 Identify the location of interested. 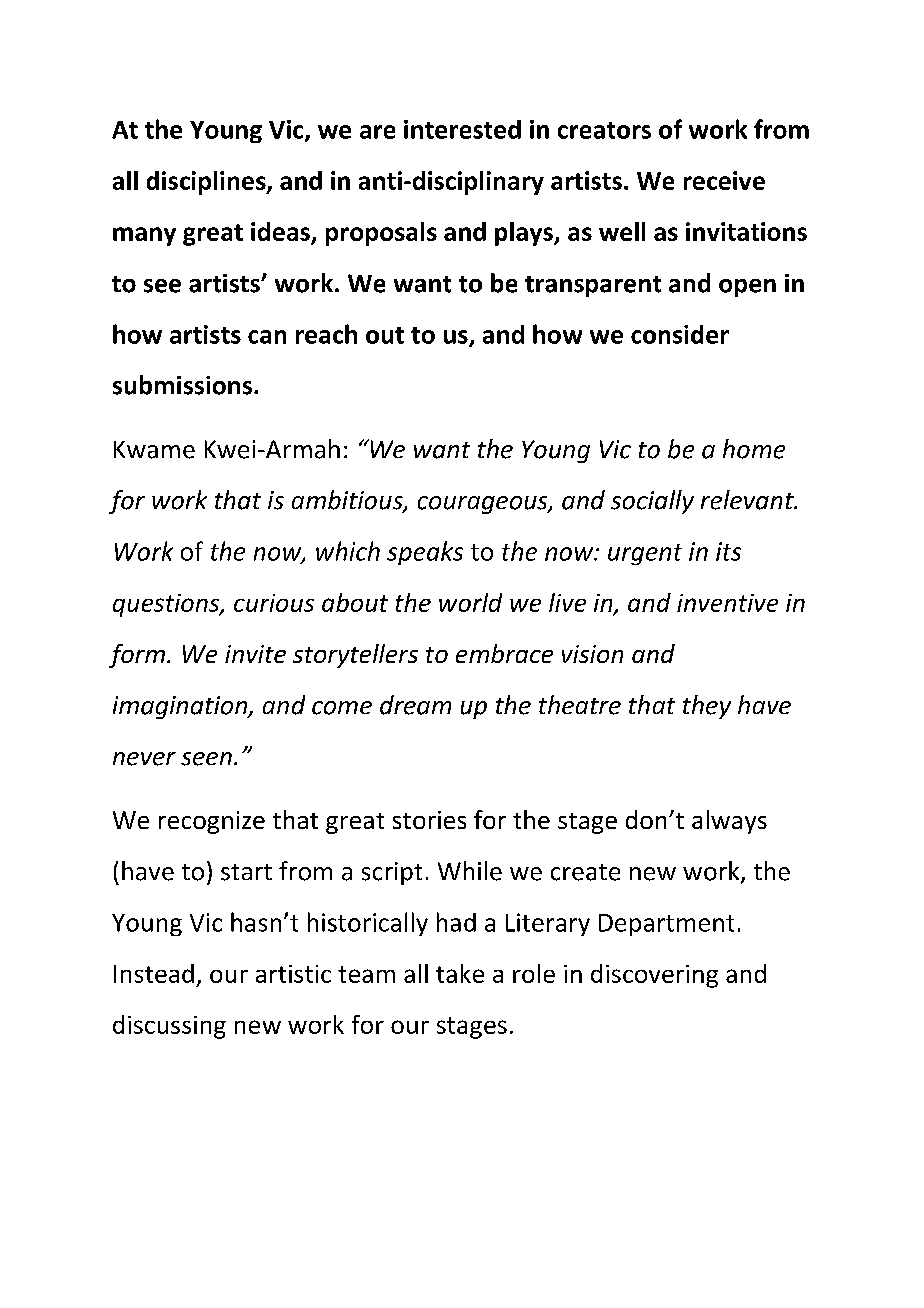
(462, 129).
